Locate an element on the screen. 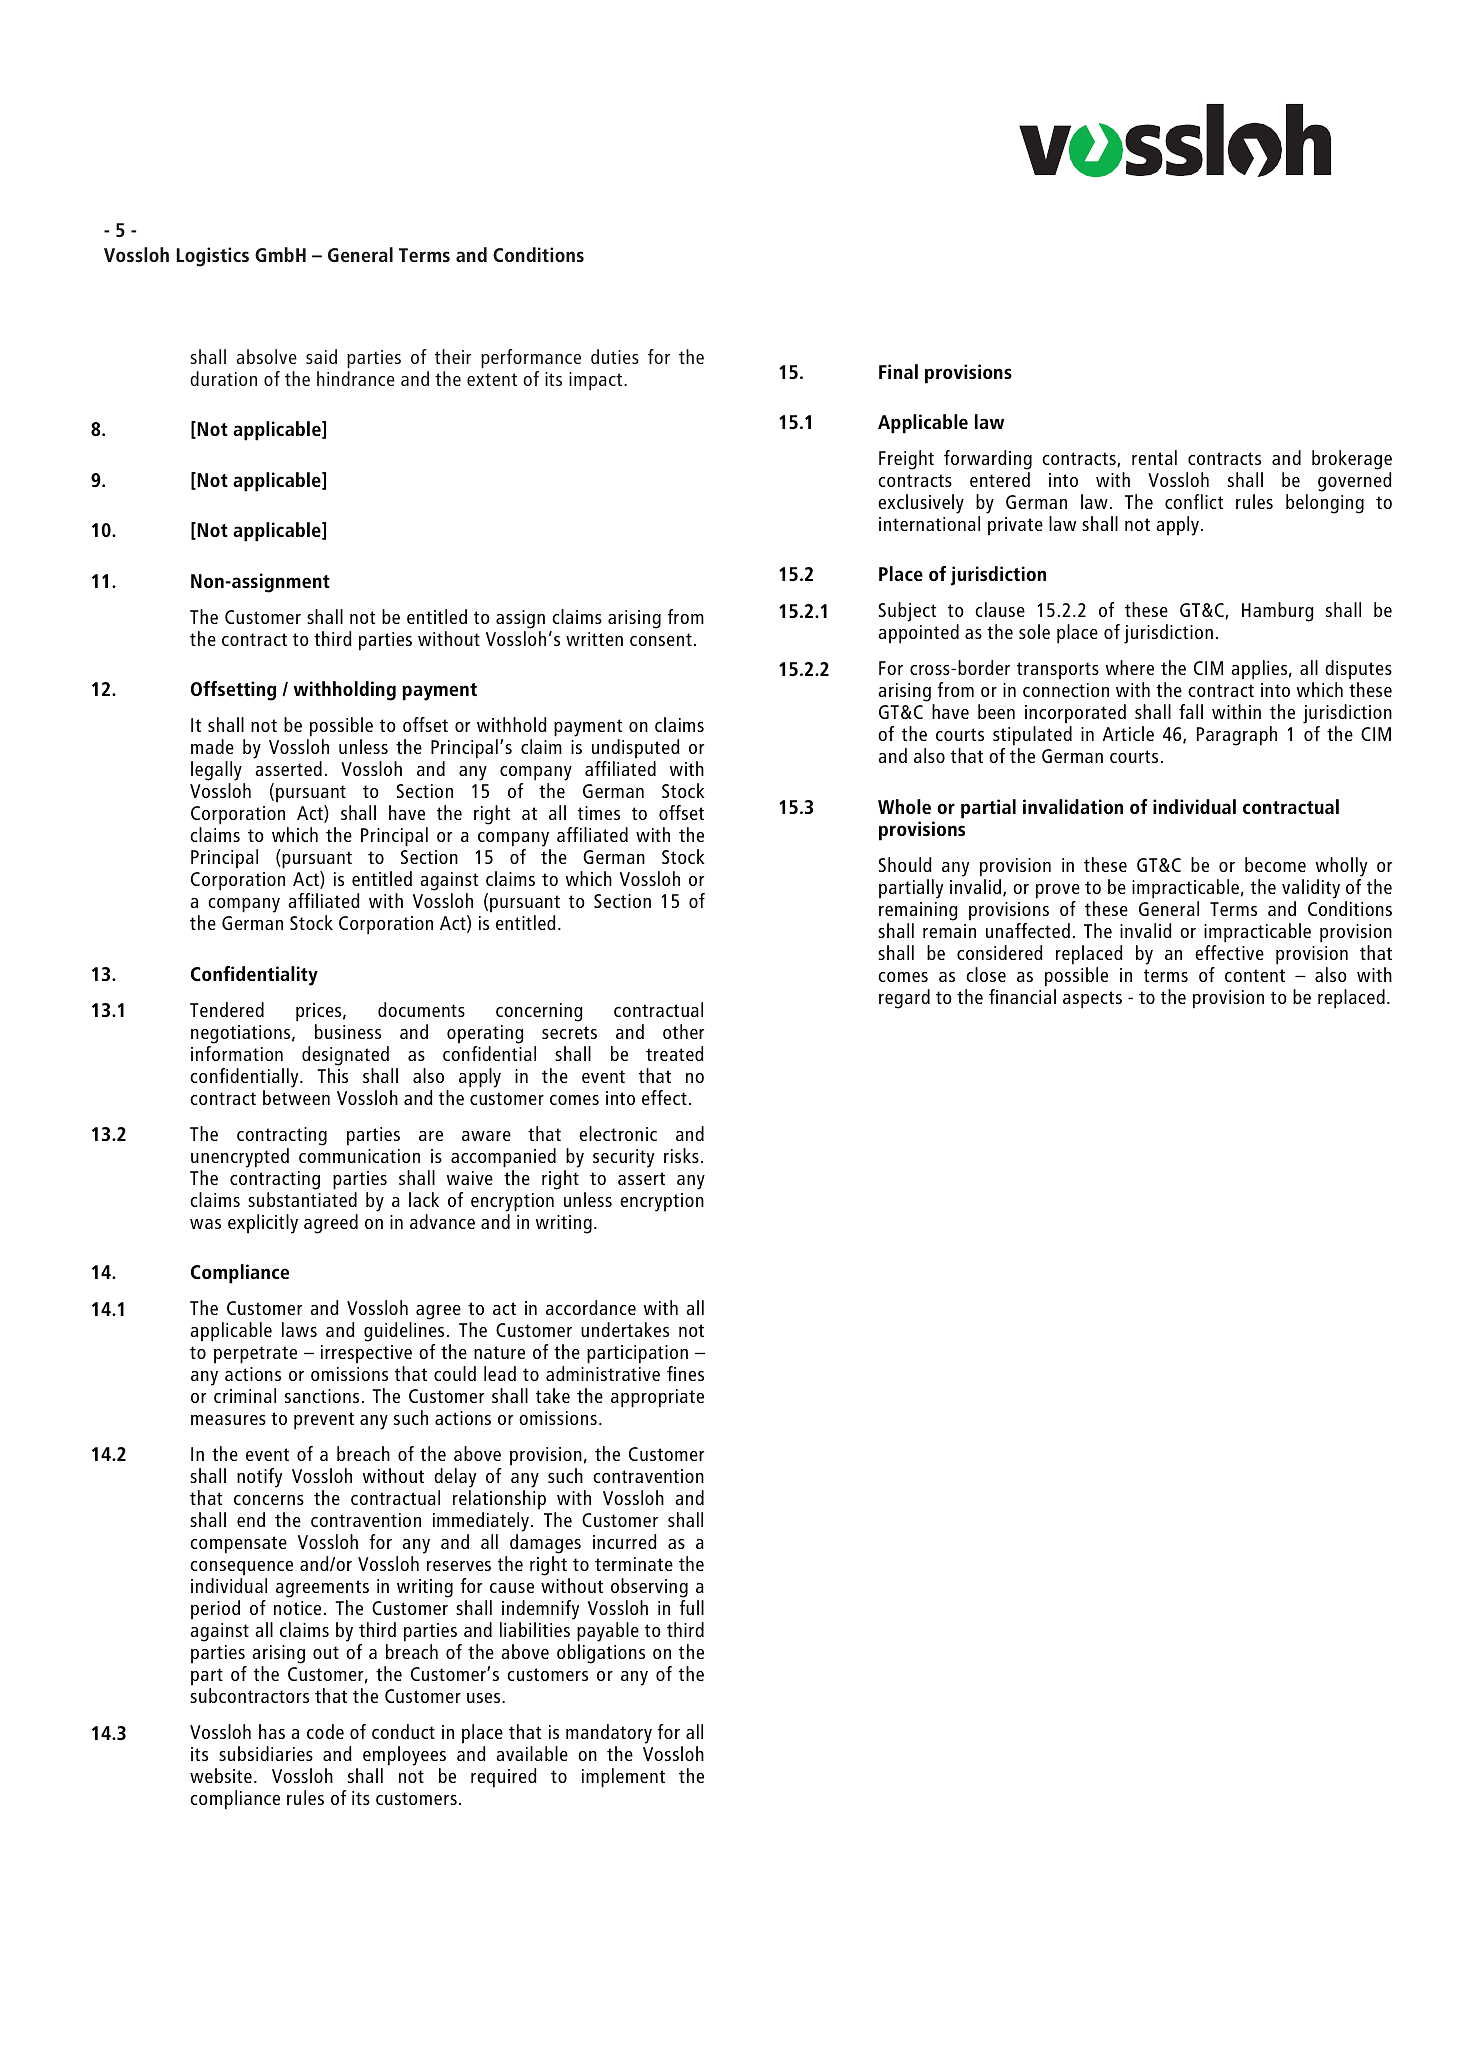 The image size is (1457, 2060). business is located at coordinates (348, 1031).
